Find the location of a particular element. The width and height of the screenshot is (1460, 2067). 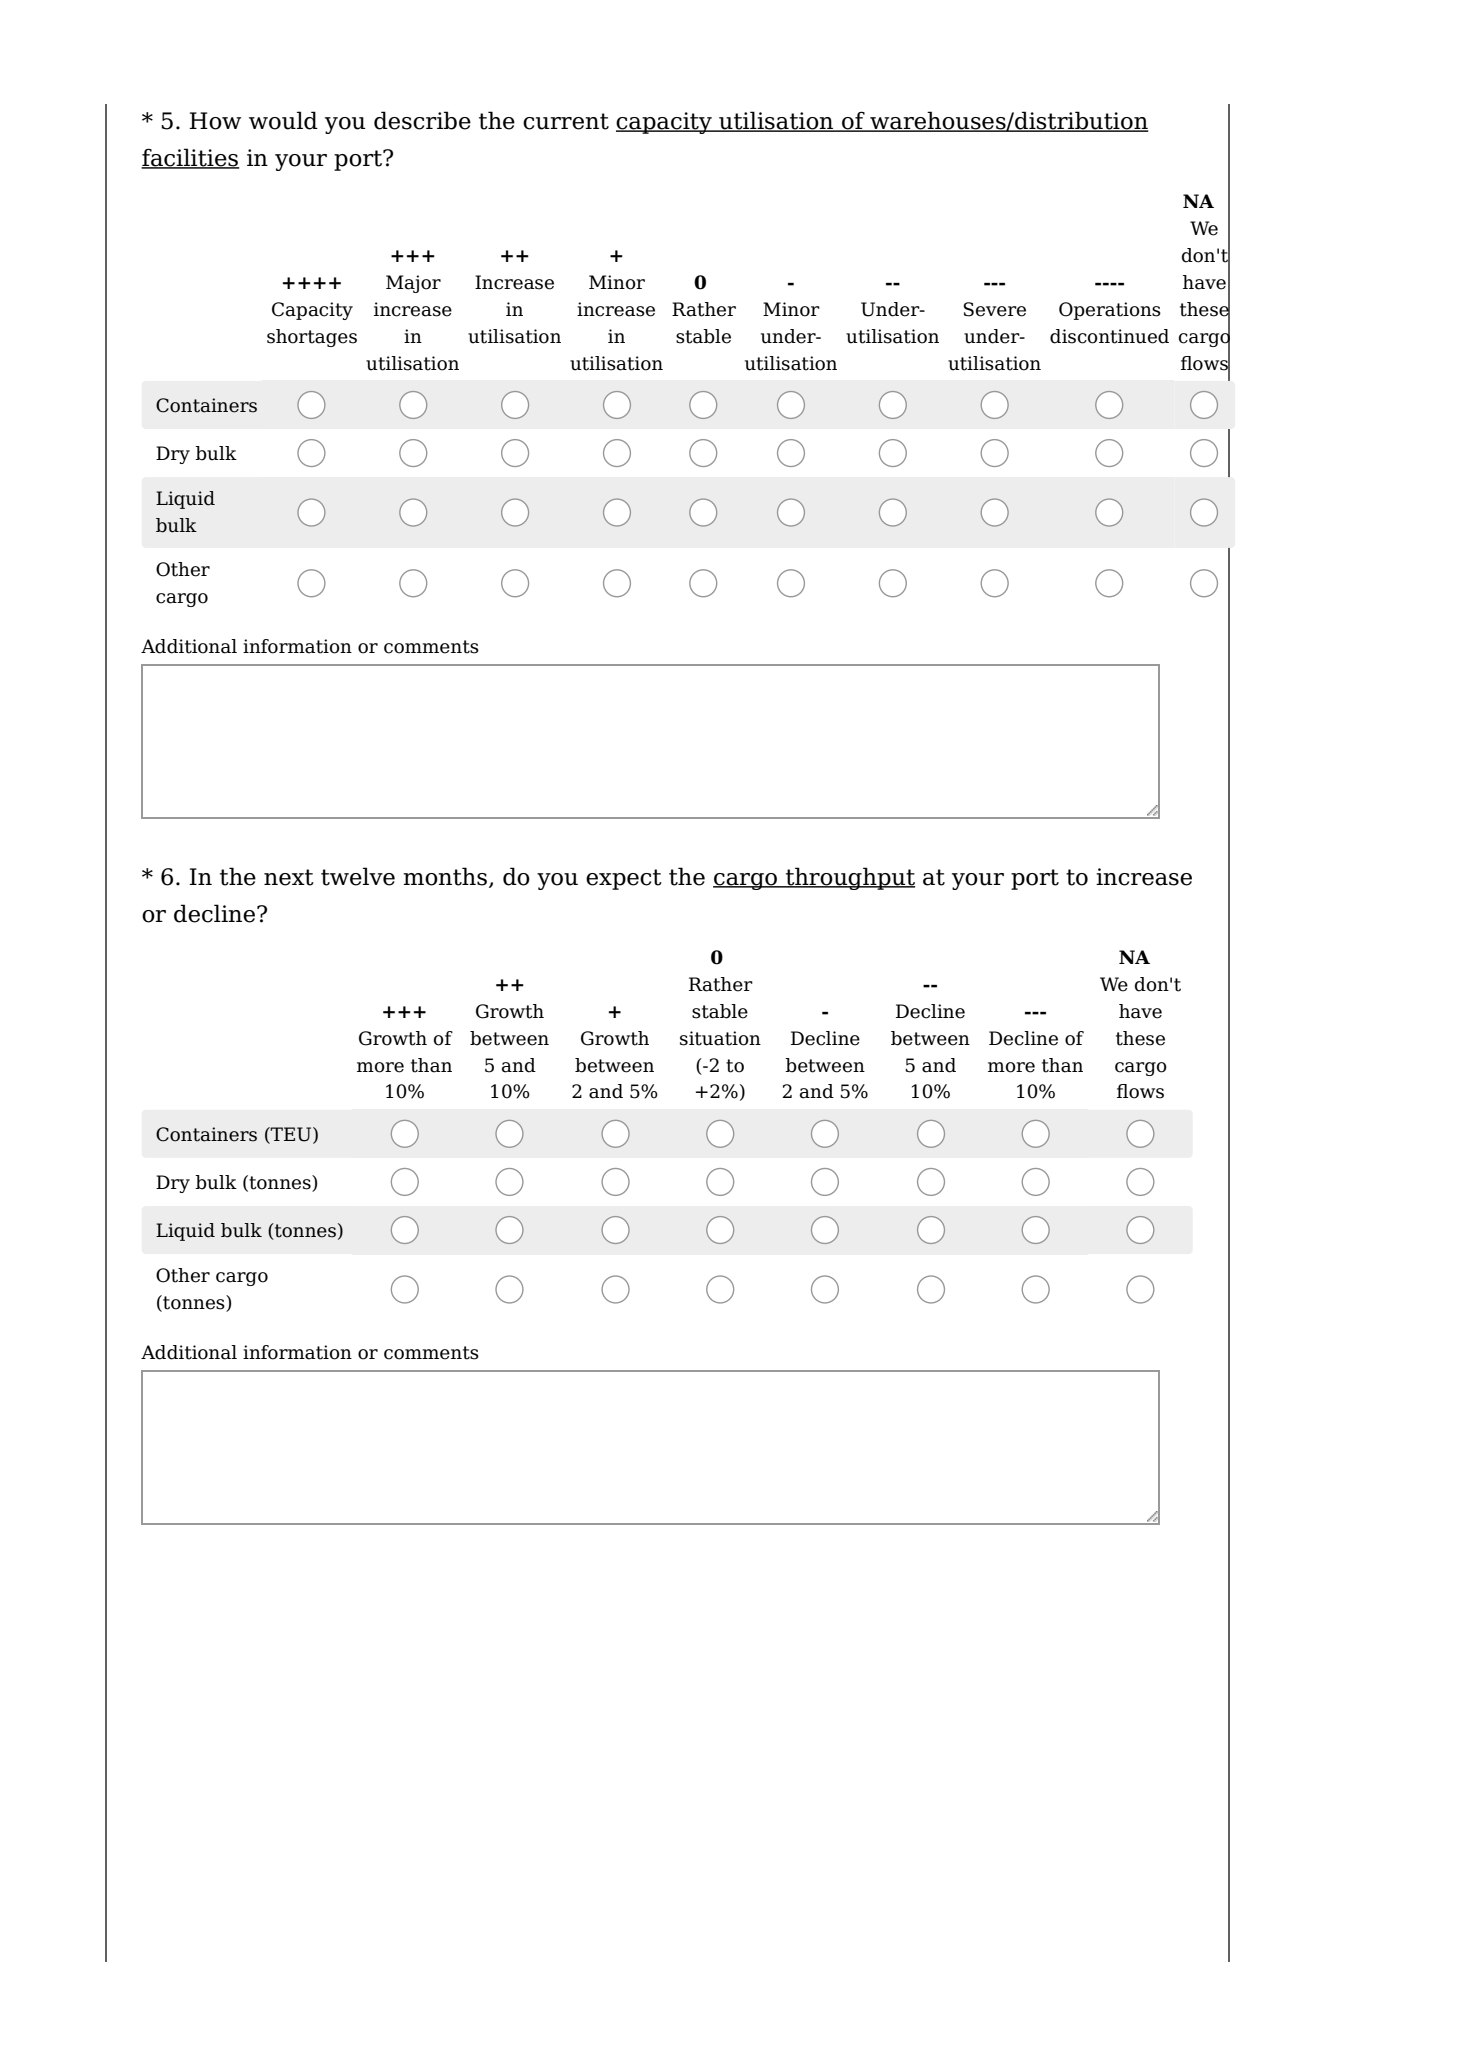

expect is located at coordinates (624, 879).
